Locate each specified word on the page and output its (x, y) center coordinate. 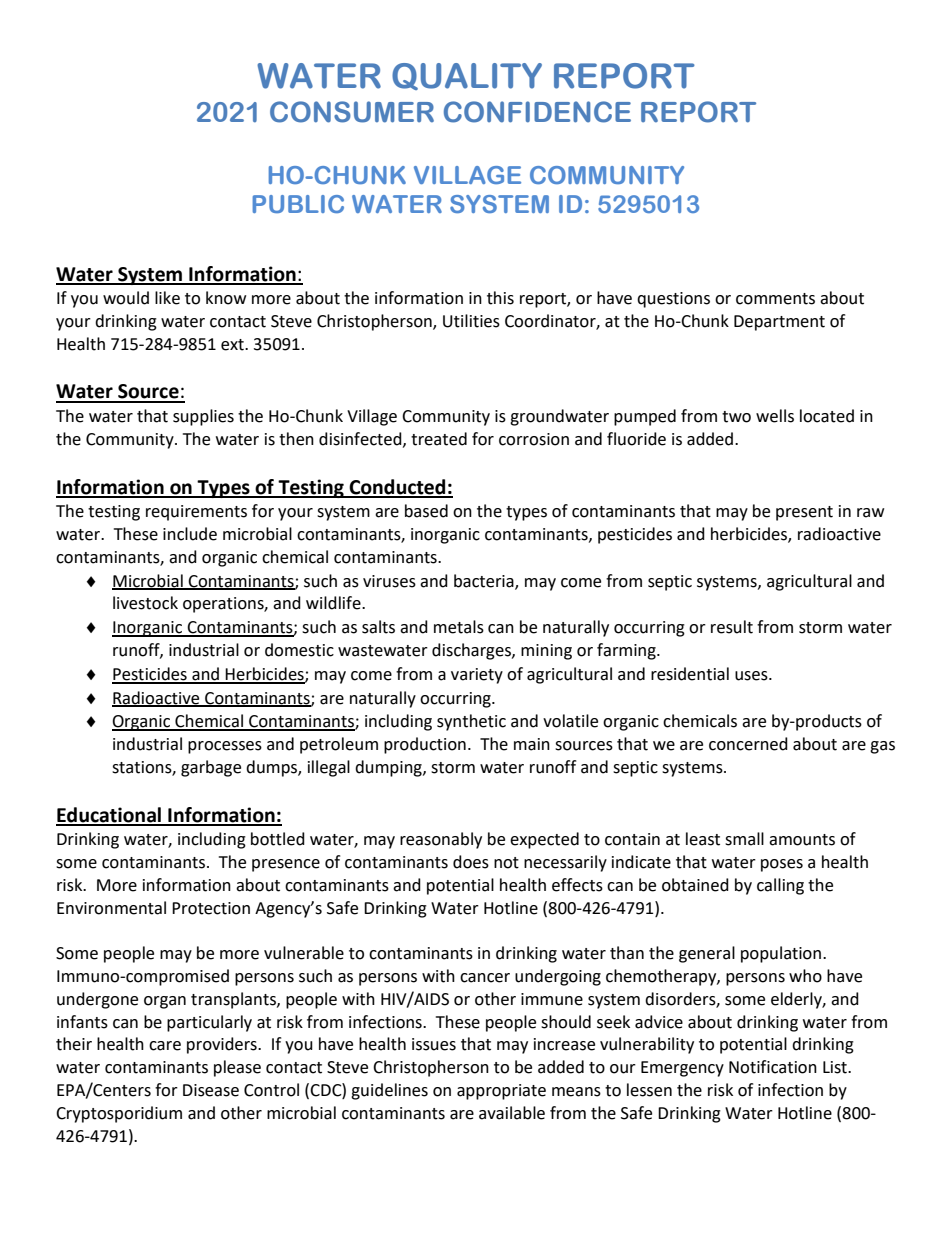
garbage (211, 768)
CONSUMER (352, 112)
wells (775, 416)
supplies (203, 417)
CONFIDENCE (537, 112)
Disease (211, 1090)
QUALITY (467, 76)
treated (439, 439)
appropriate (501, 1092)
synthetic (471, 722)
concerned (748, 744)
